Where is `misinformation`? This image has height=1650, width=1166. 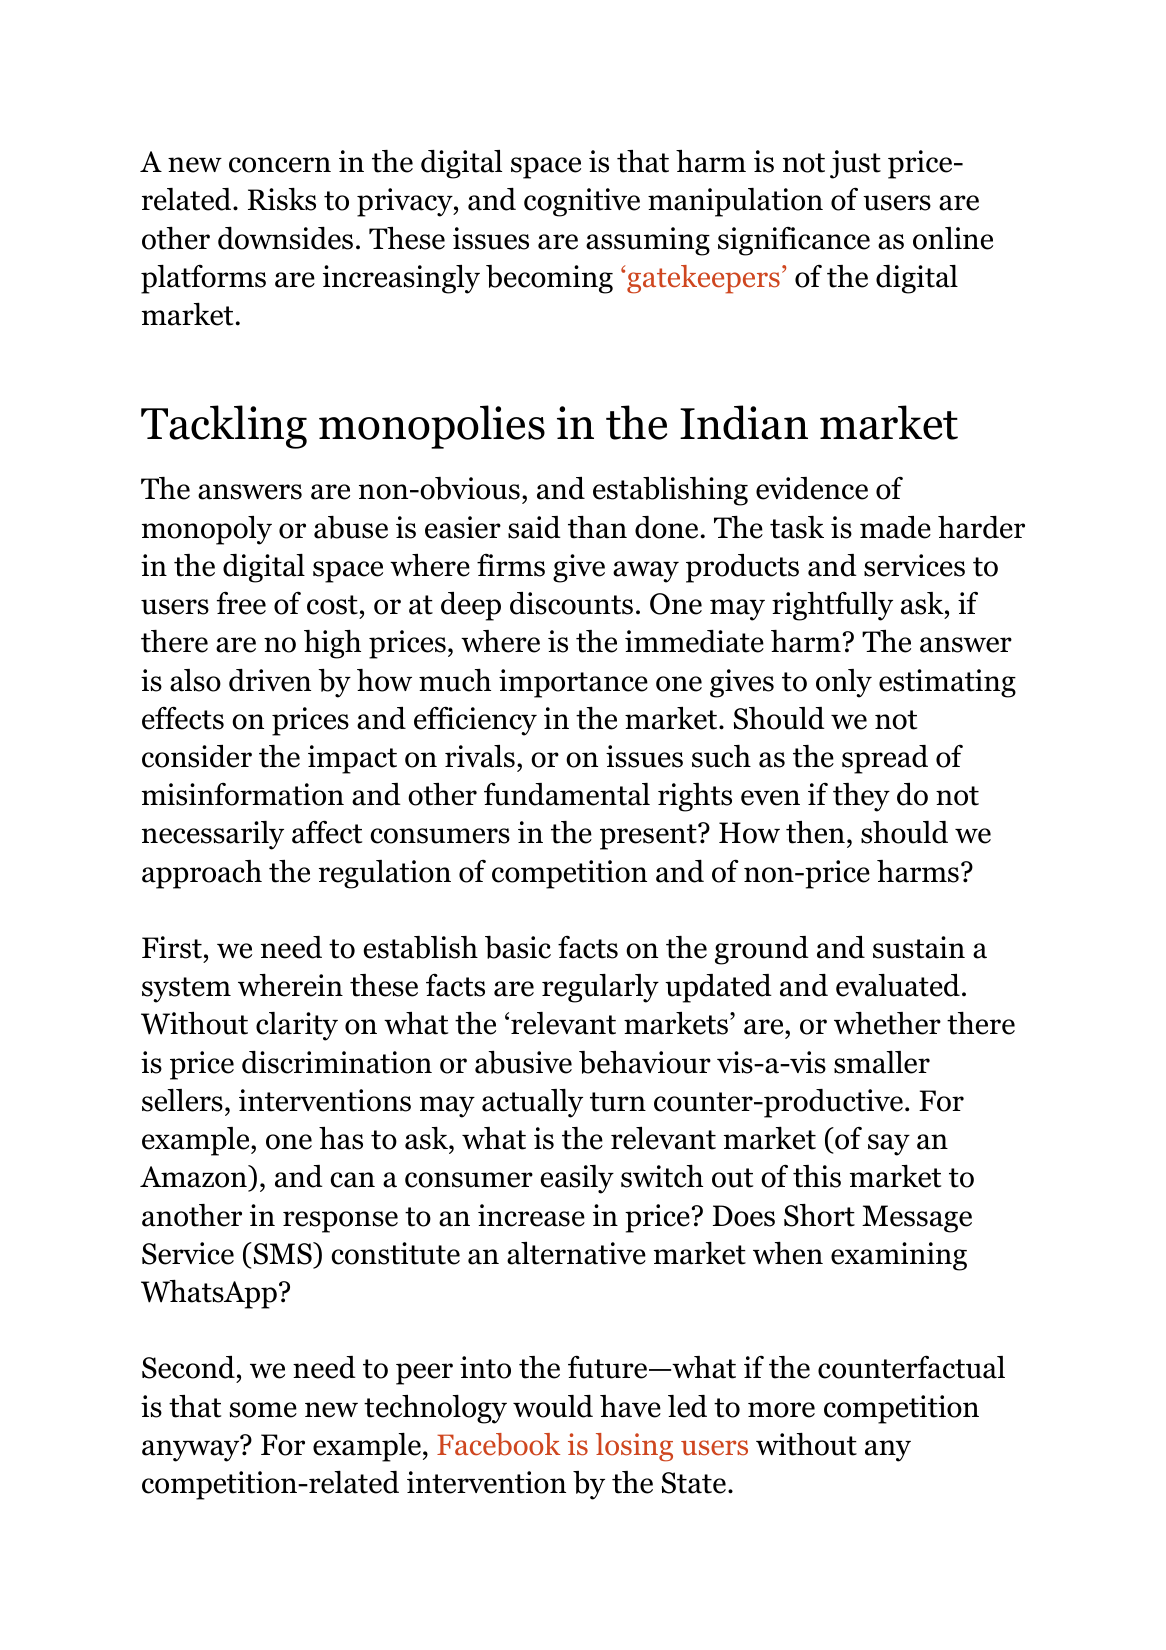
misinformation is located at coordinates (243, 794).
